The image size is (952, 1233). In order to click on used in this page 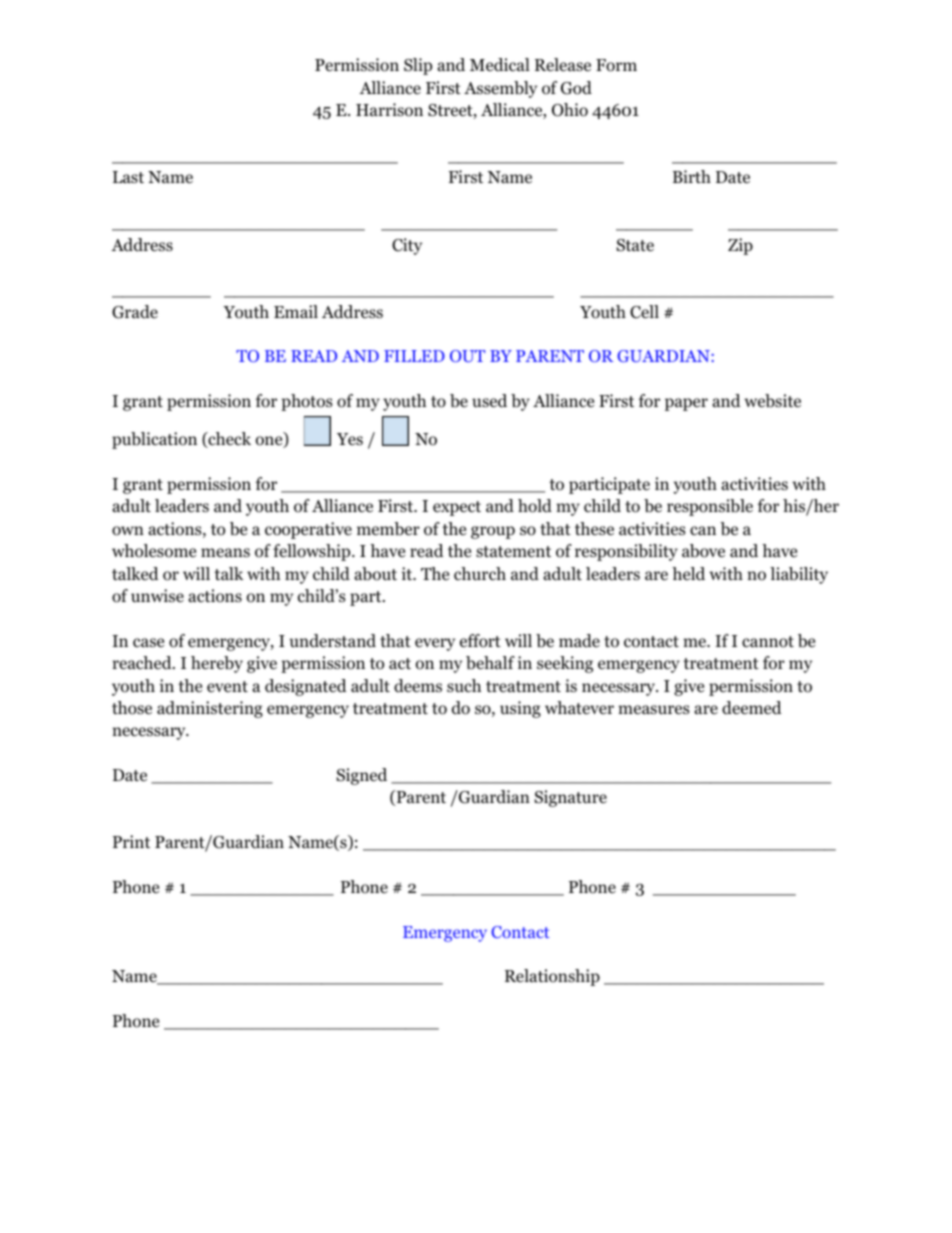, I will do `click(489, 401)`.
